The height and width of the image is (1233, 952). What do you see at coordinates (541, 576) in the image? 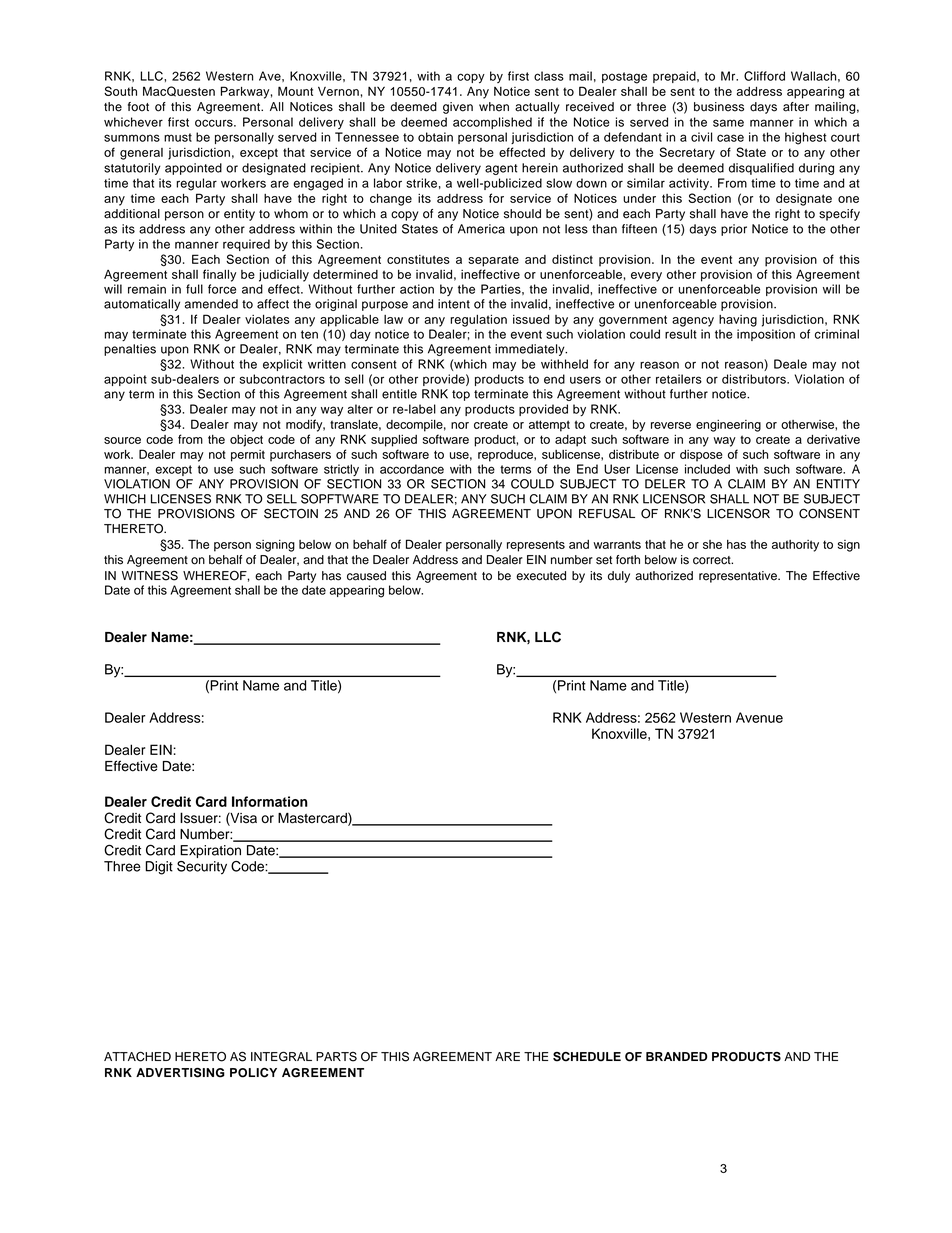
I see `executed` at bounding box center [541, 576].
